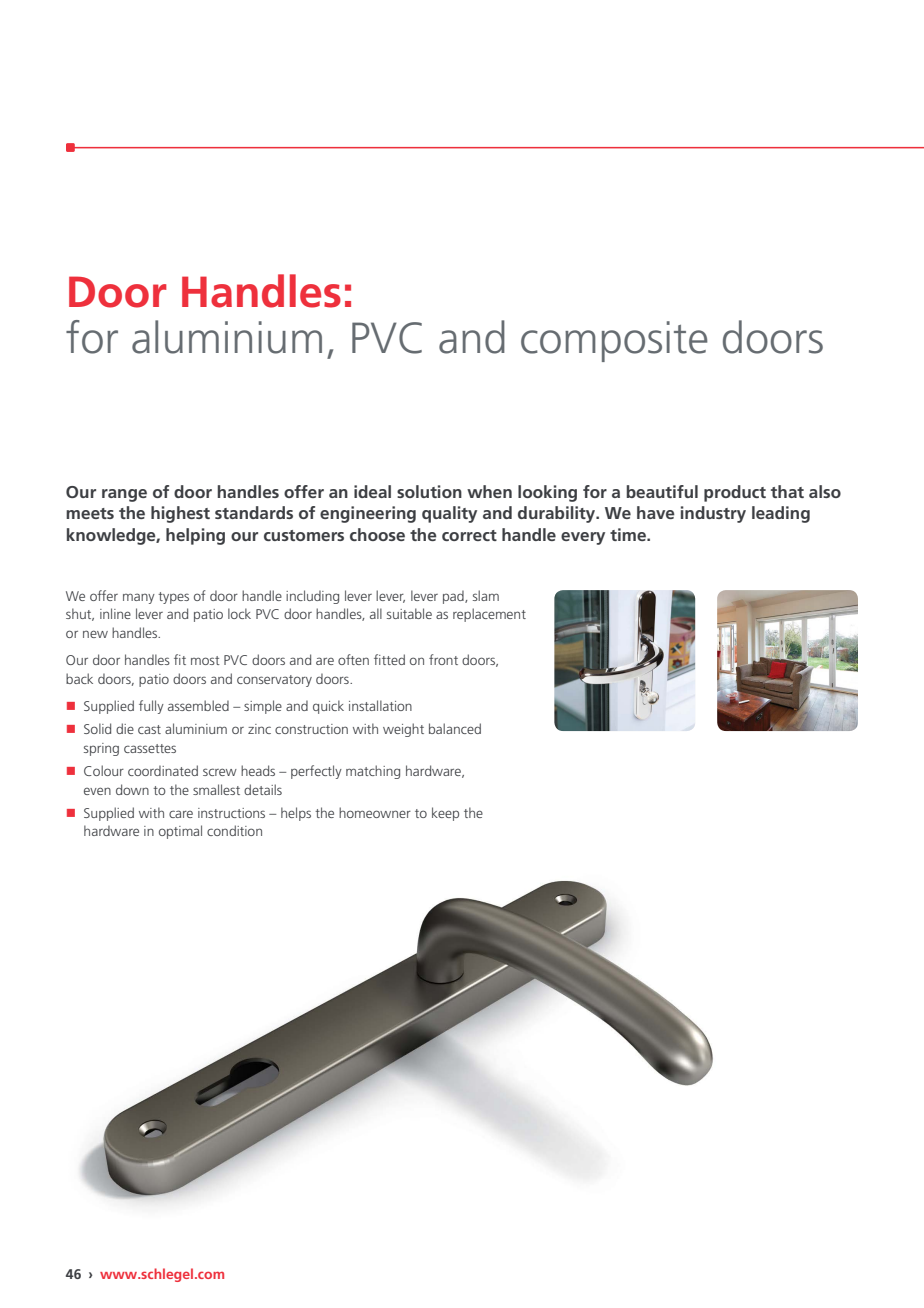  I want to click on highest, so click(180, 514).
